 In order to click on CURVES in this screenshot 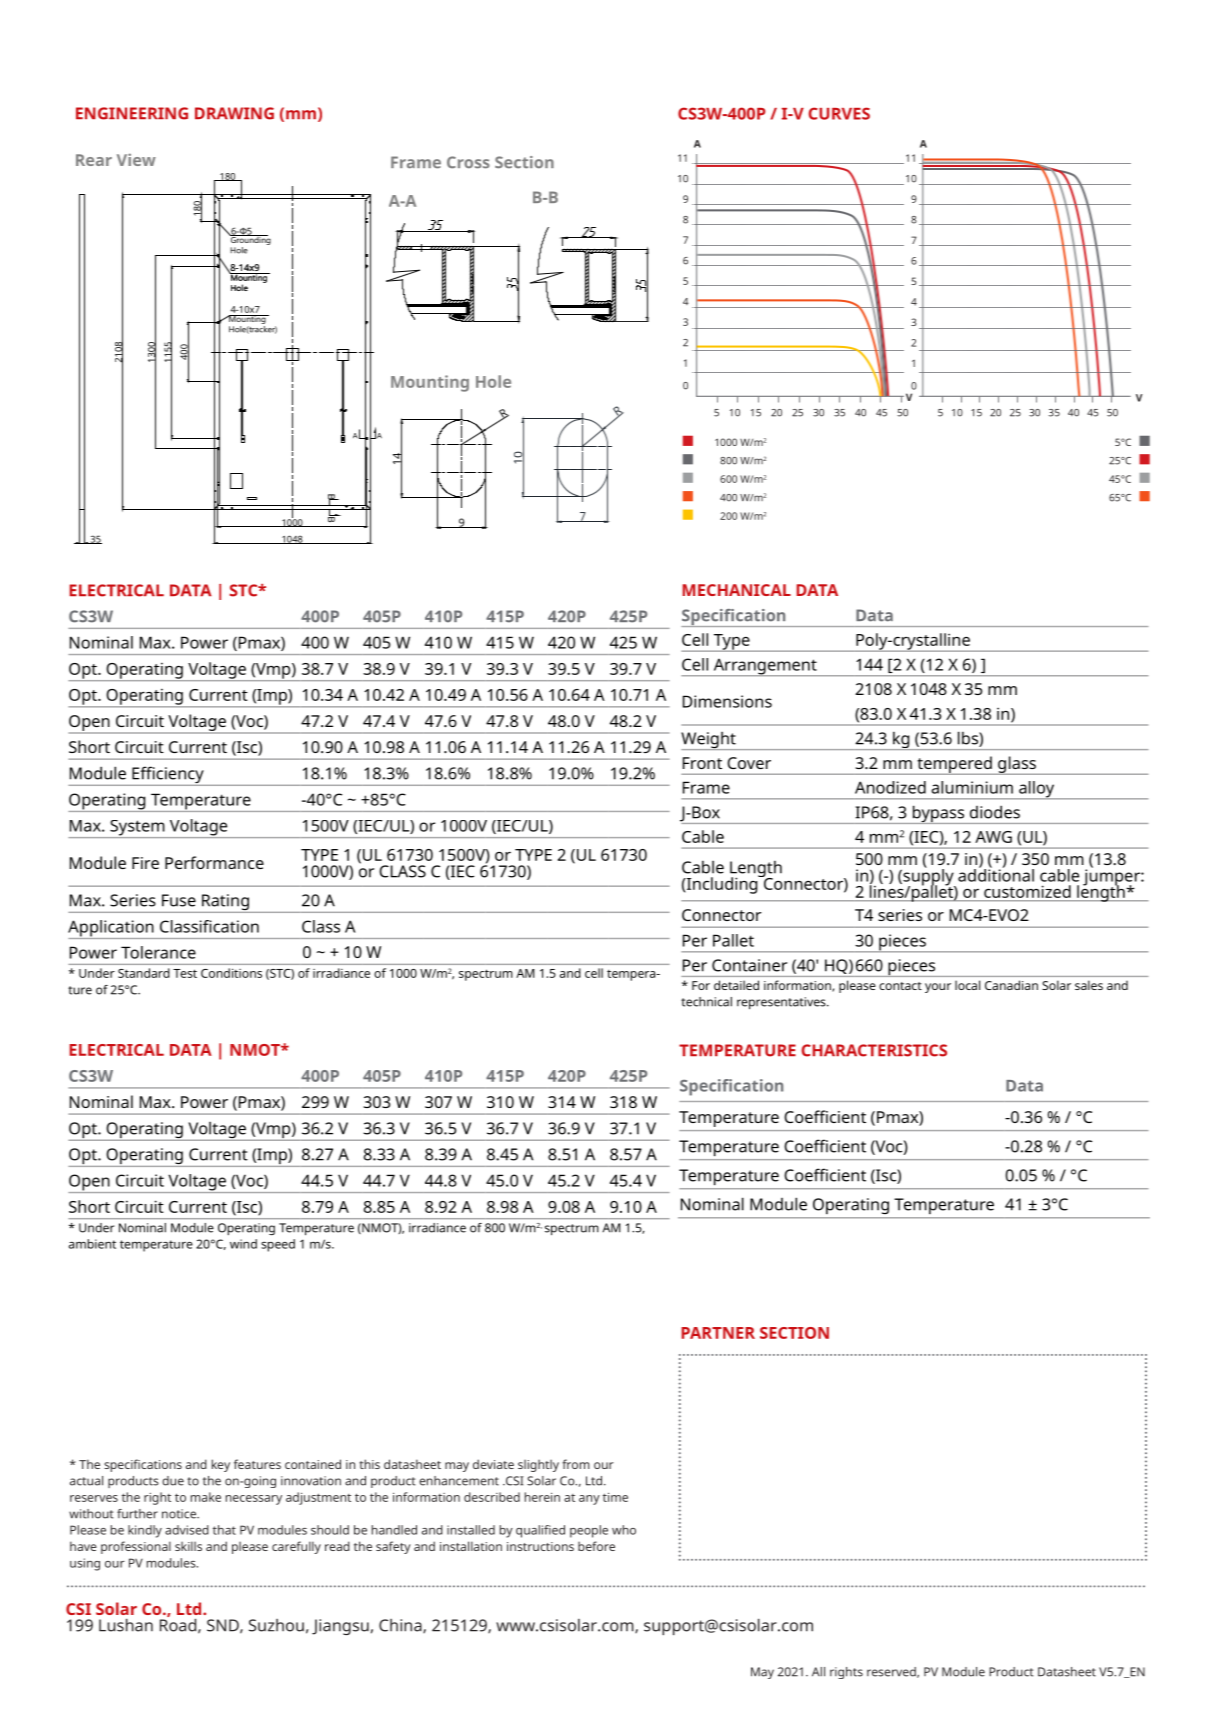, I will do `click(839, 113)`.
